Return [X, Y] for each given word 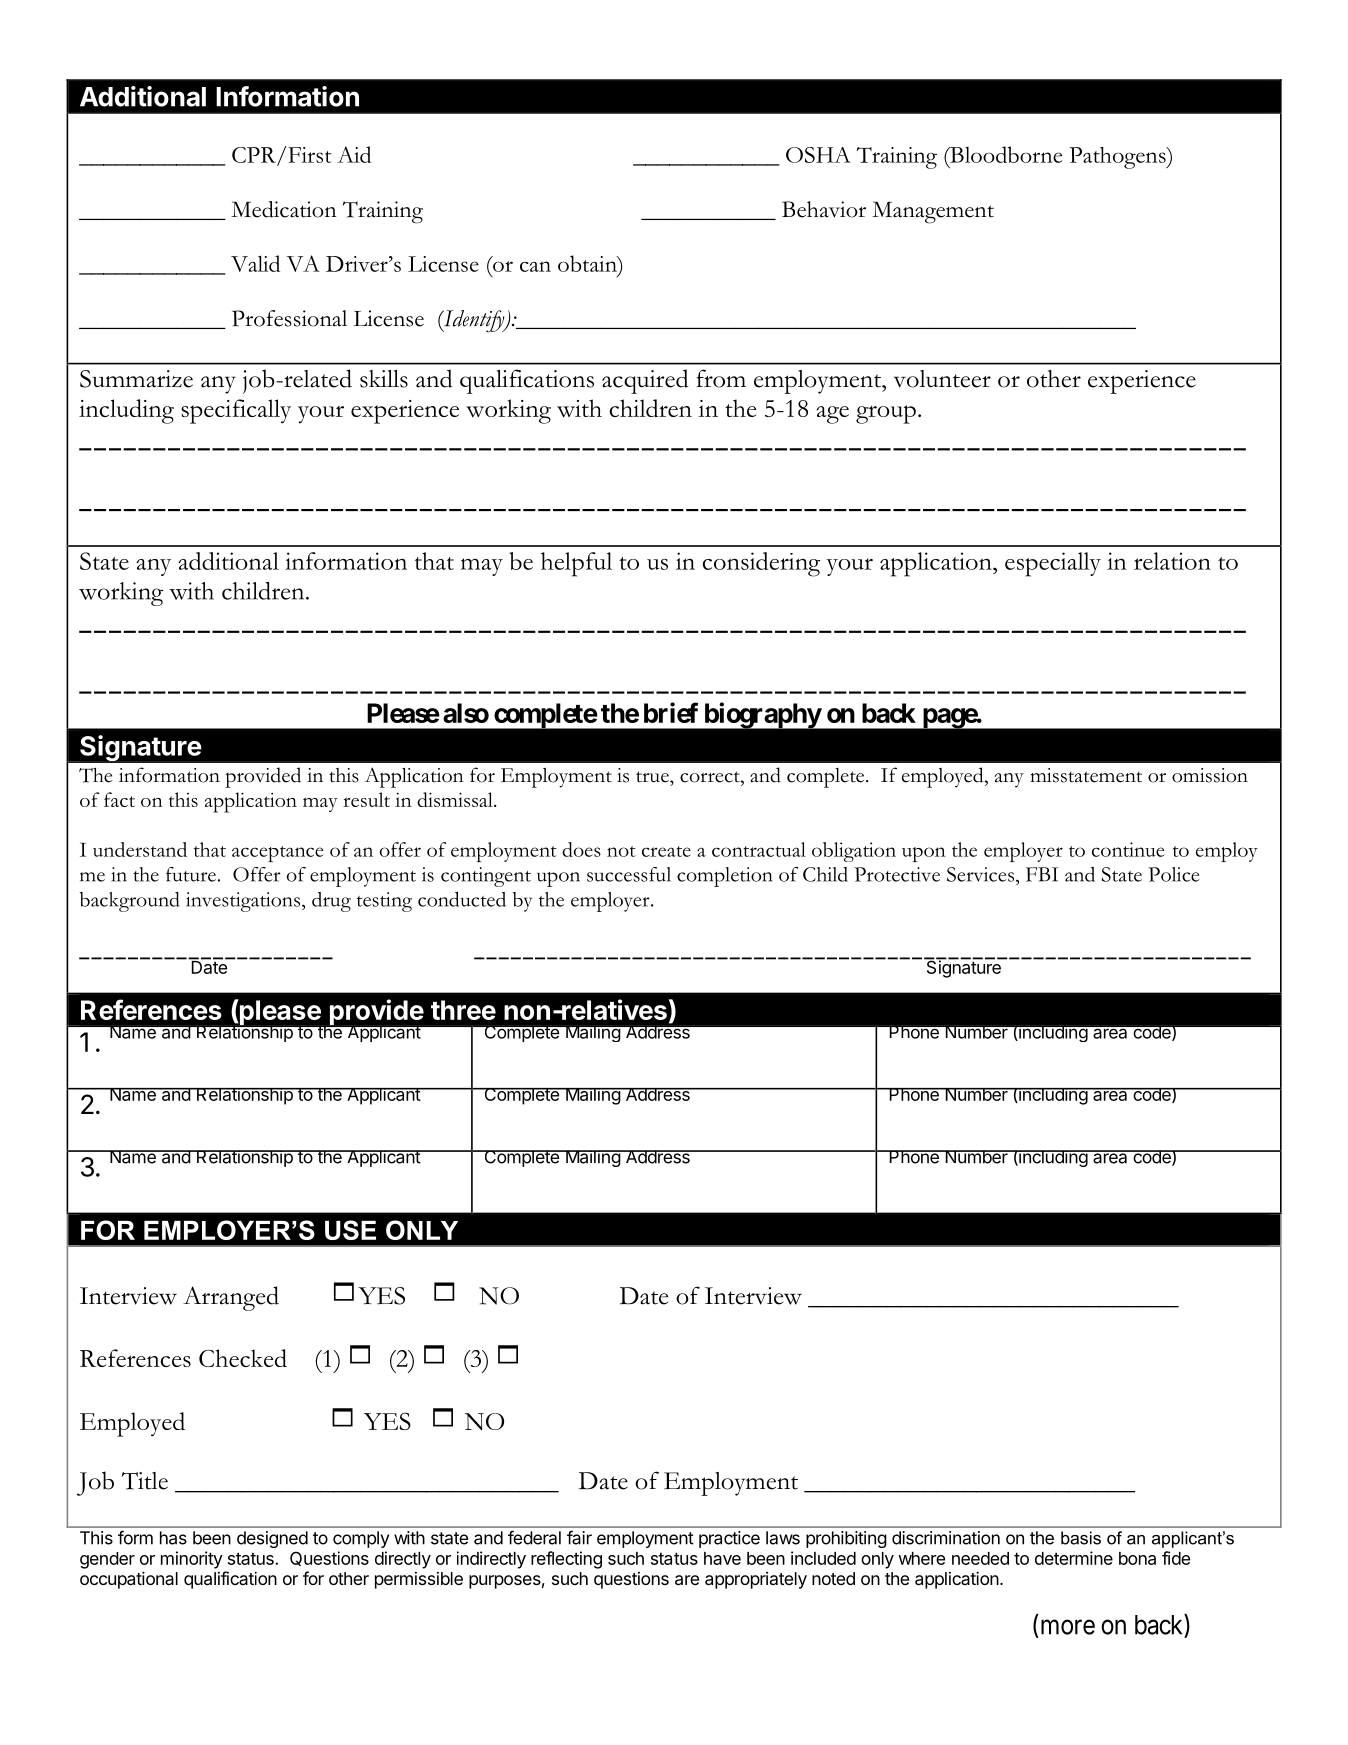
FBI [1042, 874]
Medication [283, 209]
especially [1053, 564]
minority [192, 1560]
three [463, 1010]
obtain [588, 265]
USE [350, 1230]
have [722, 1558]
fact [119, 799]
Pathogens [1118, 158]
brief [671, 712]
